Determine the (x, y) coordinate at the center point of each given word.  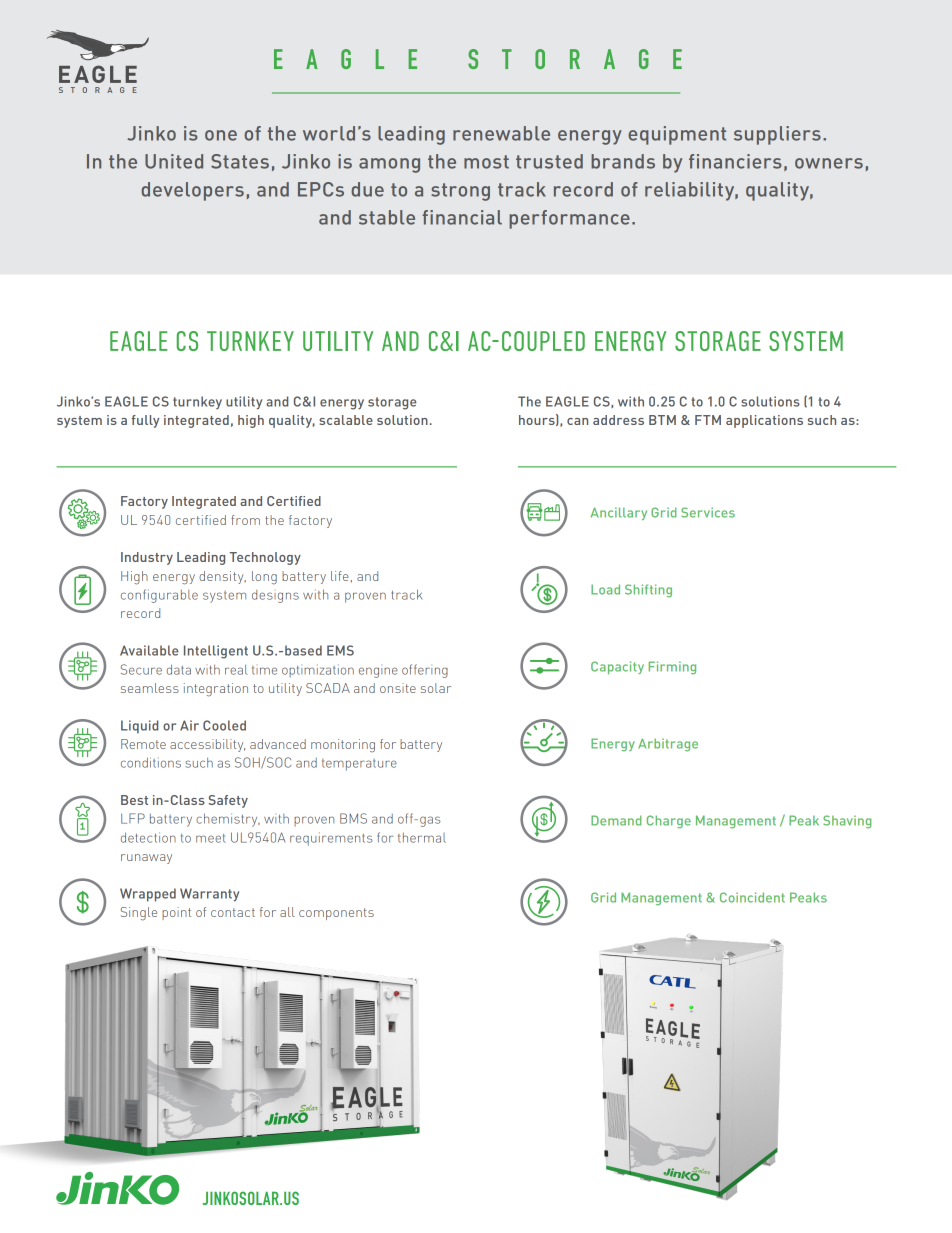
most (486, 162)
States (240, 161)
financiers (735, 161)
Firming (672, 668)
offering (425, 671)
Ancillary (619, 513)
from (245, 520)
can (577, 421)
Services (708, 512)
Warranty (209, 895)
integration (216, 690)
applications (764, 421)
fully (145, 421)
